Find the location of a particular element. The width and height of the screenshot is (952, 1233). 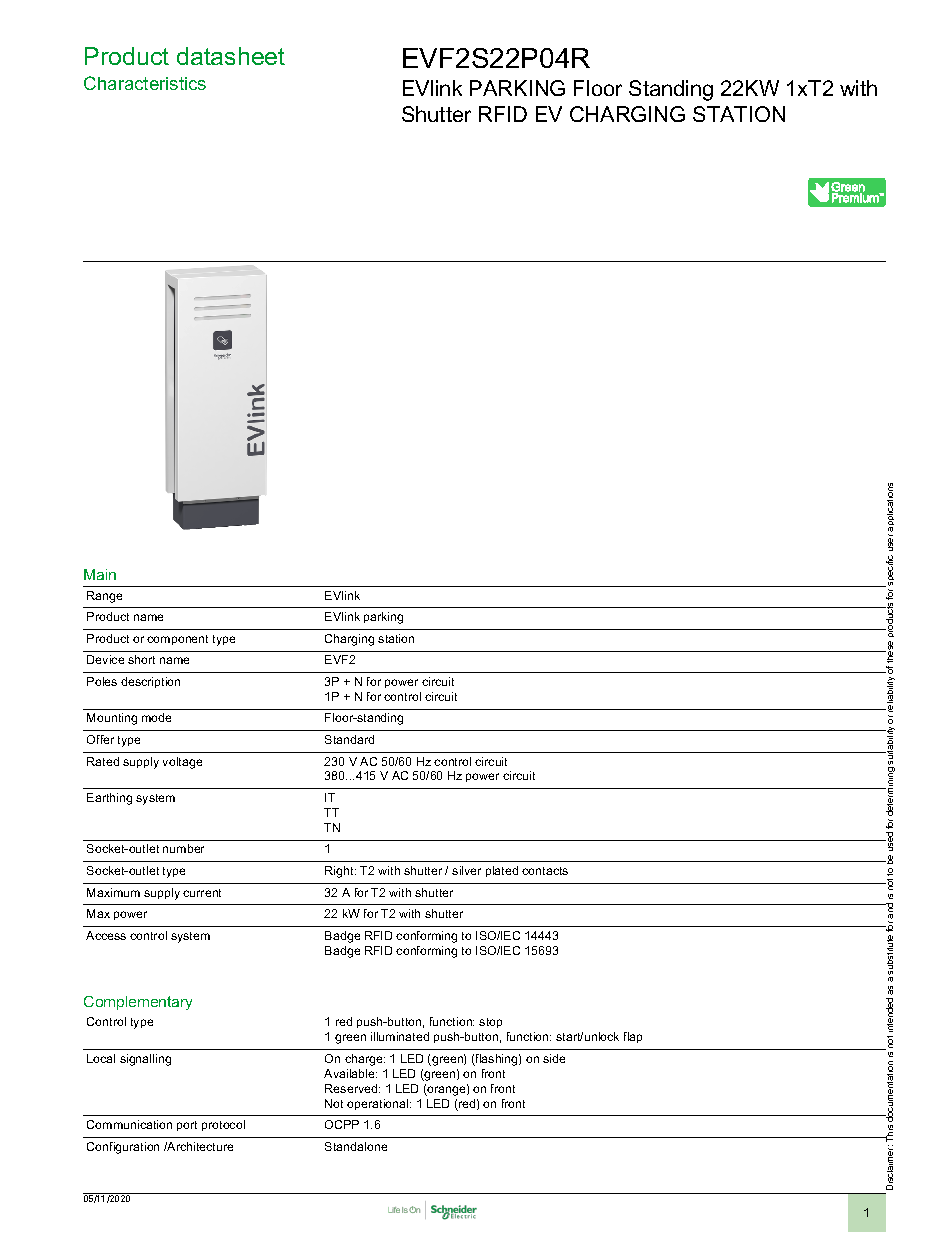

current is located at coordinates (202, 893).
